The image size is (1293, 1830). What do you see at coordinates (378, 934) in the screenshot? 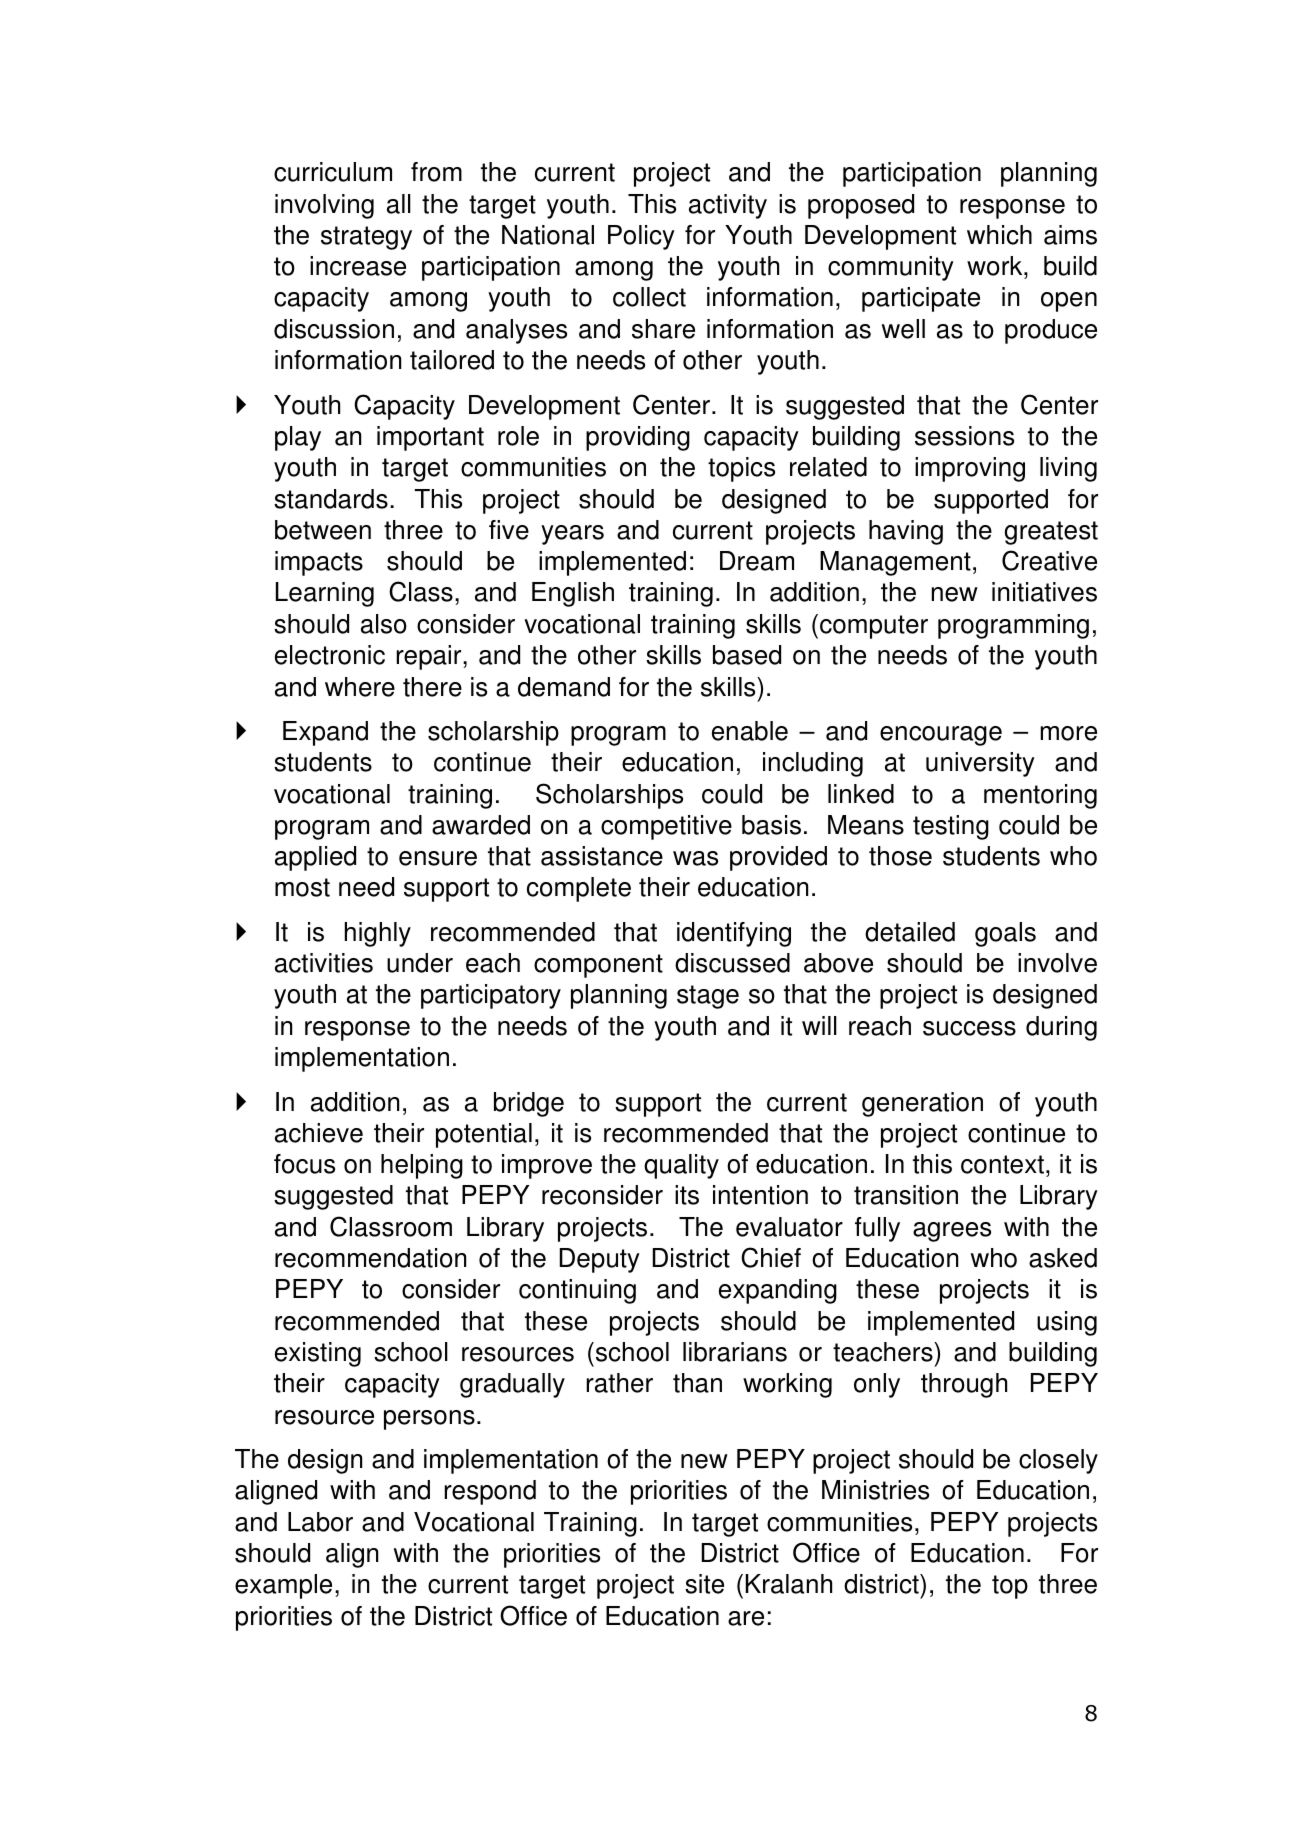
I see `highly` at bounding box center [378, 934].
